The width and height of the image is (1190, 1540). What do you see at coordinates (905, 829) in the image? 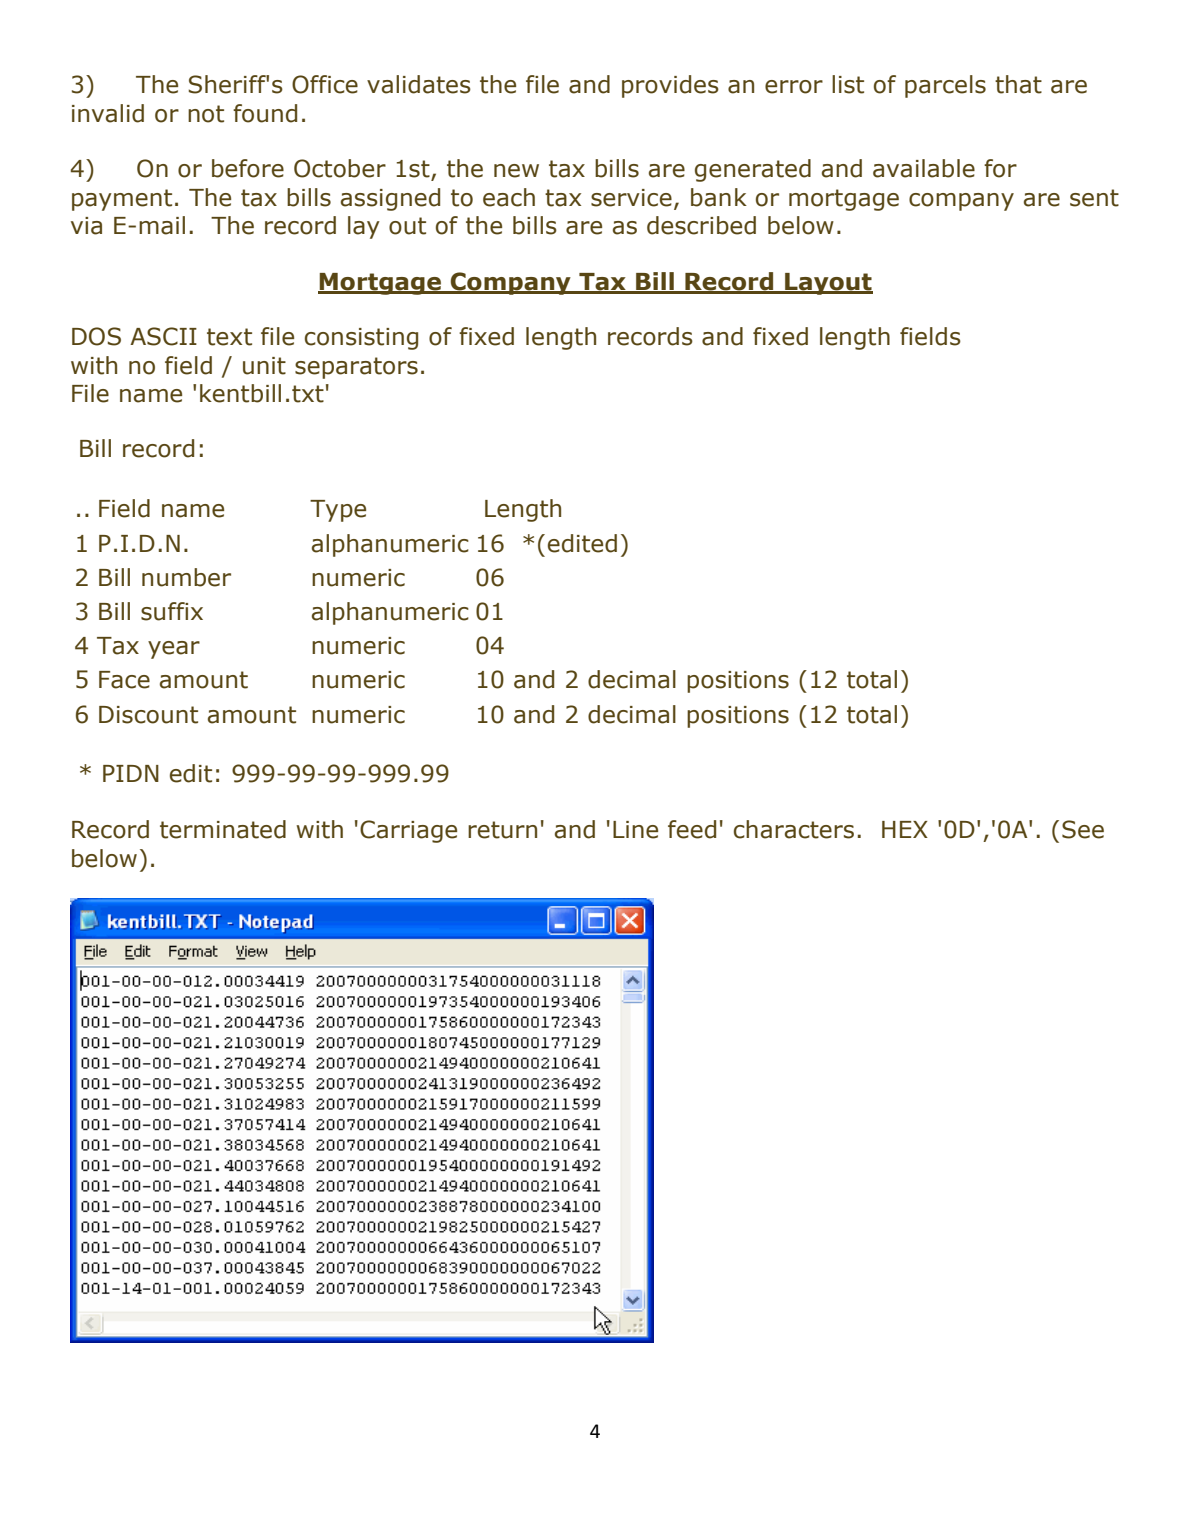
I see `HEX` at bounding box center [905, 829].
